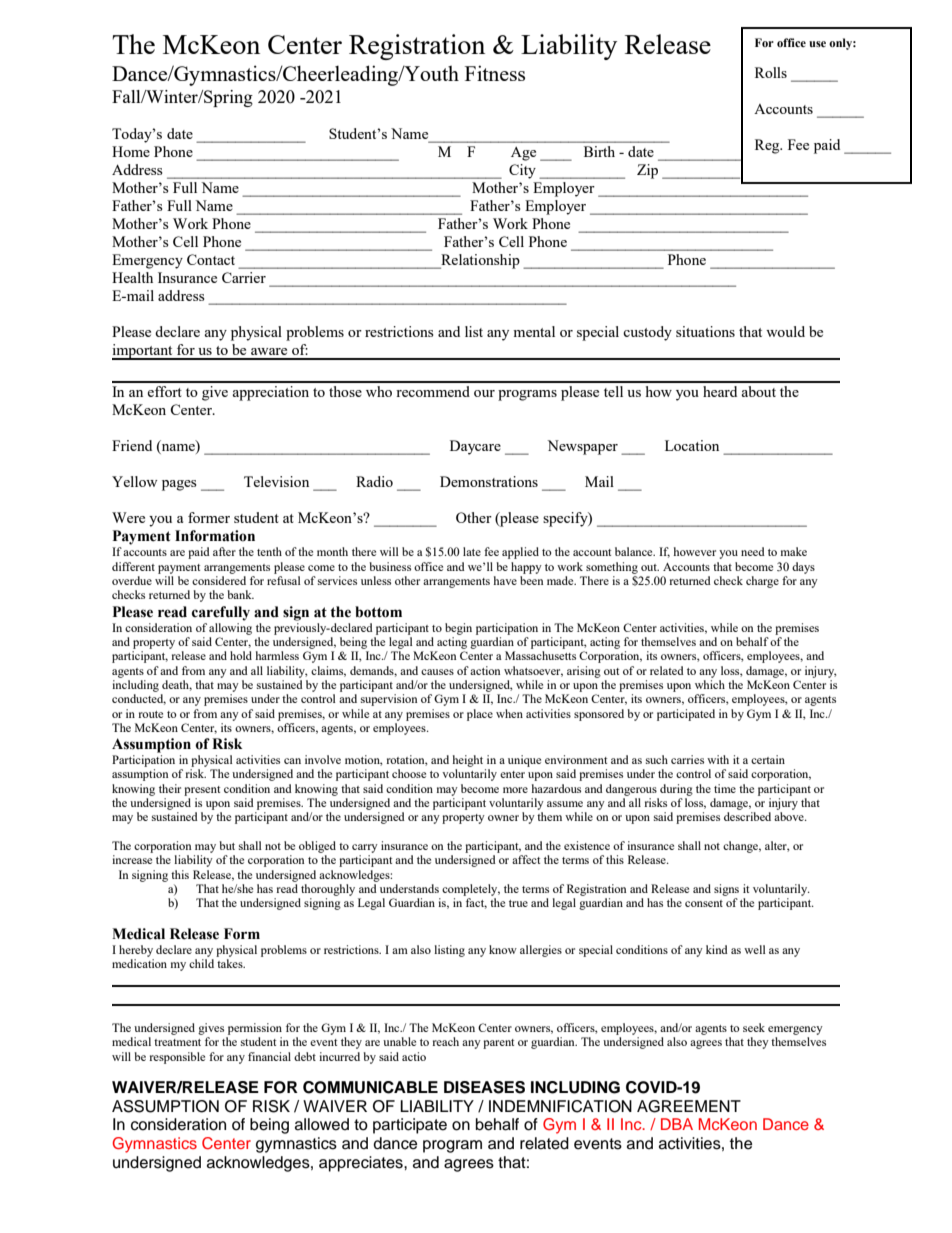 The height and width of the page is (1233, 952). I want to click on time, so click(725, 788).
